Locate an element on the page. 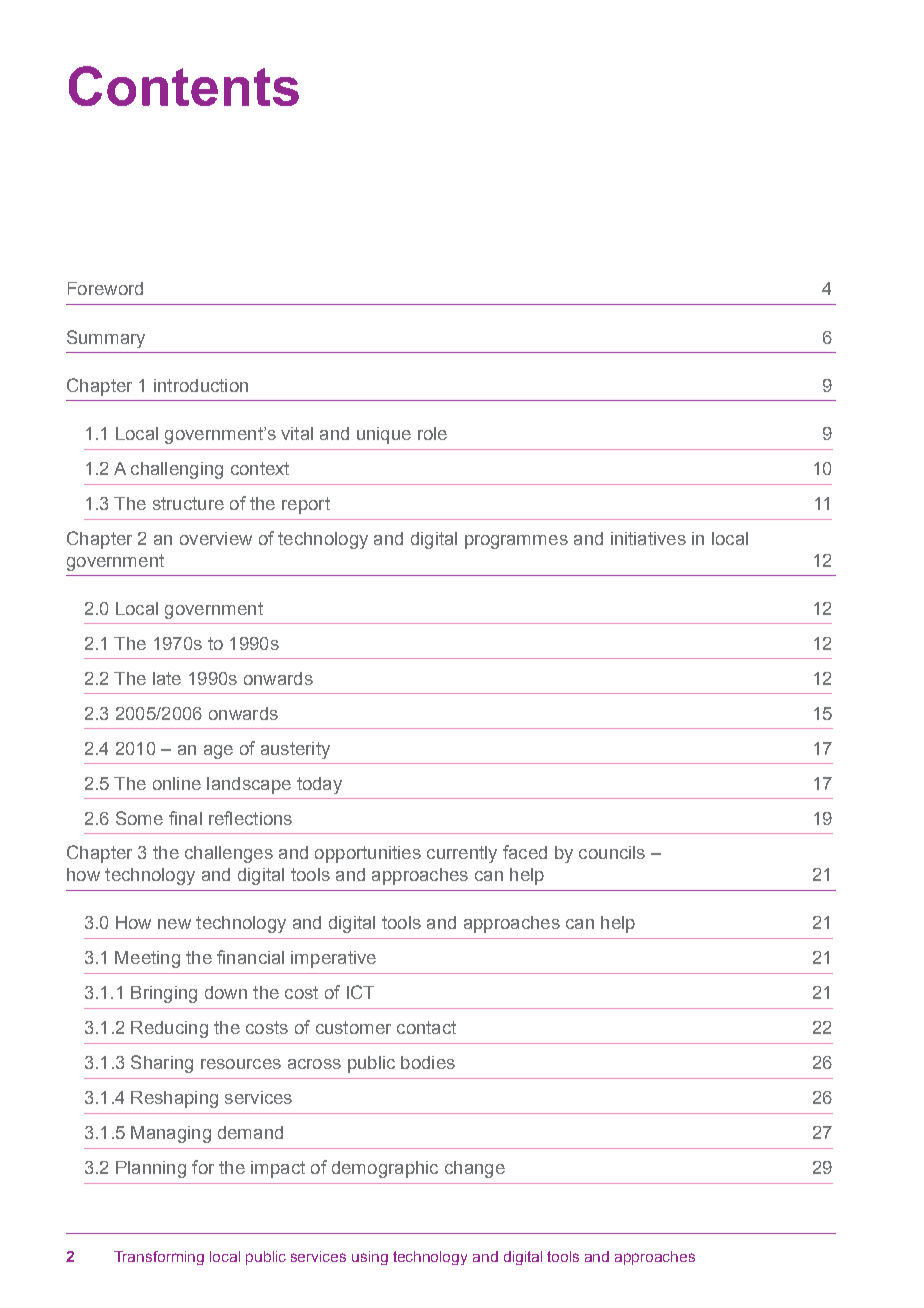 The height and width of the page is (1308, 924). late is located at coordinates (167, 678).
